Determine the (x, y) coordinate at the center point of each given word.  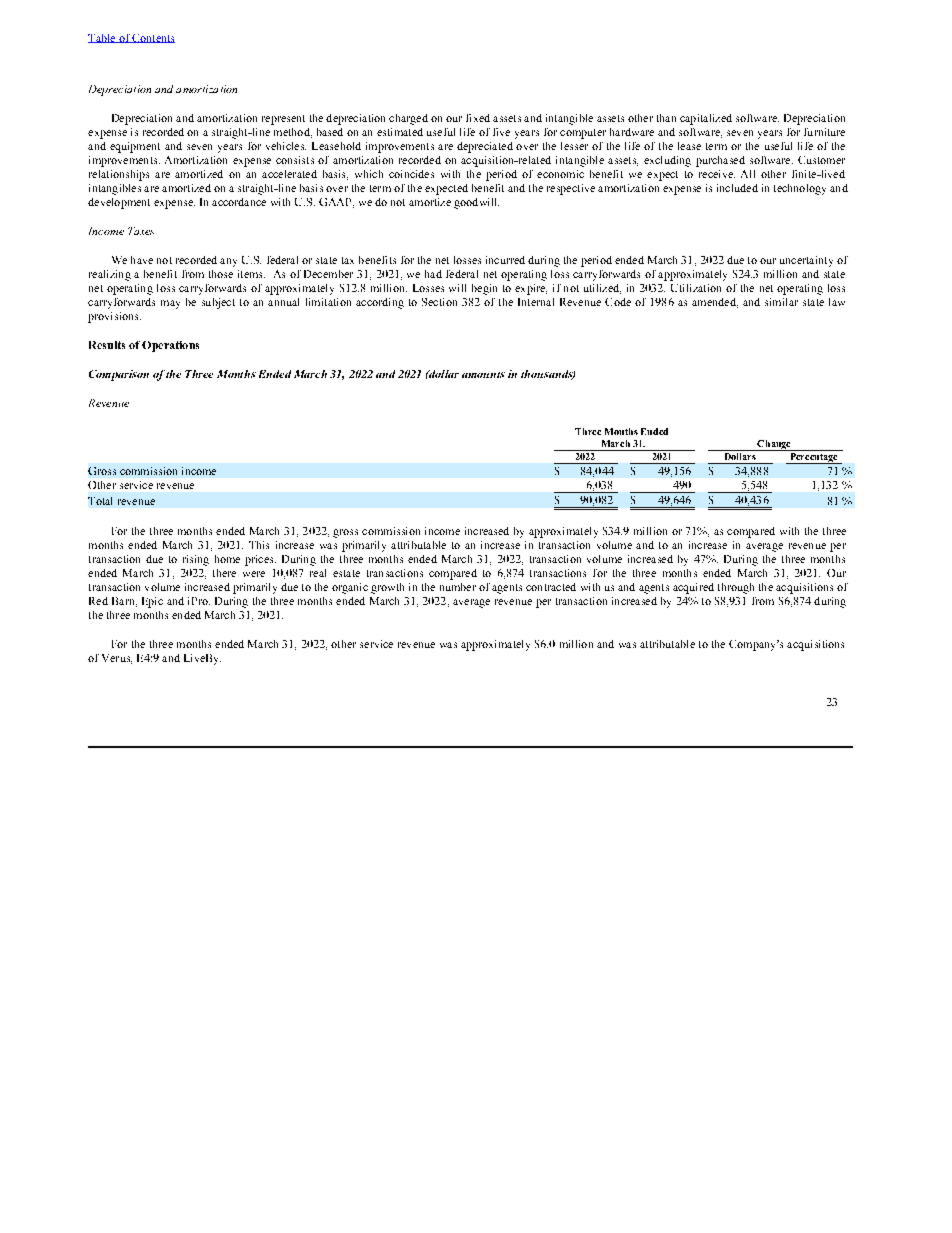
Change (774, 445)
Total (100, 501)
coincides (411, 174)
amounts (483, 375)
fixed (478, 118)
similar (781, 302)
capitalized (706, 119)
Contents (153, 38)
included (737, 188)
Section (439, 302)
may (170, 304)
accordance (239, 202)
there (224, 573)
